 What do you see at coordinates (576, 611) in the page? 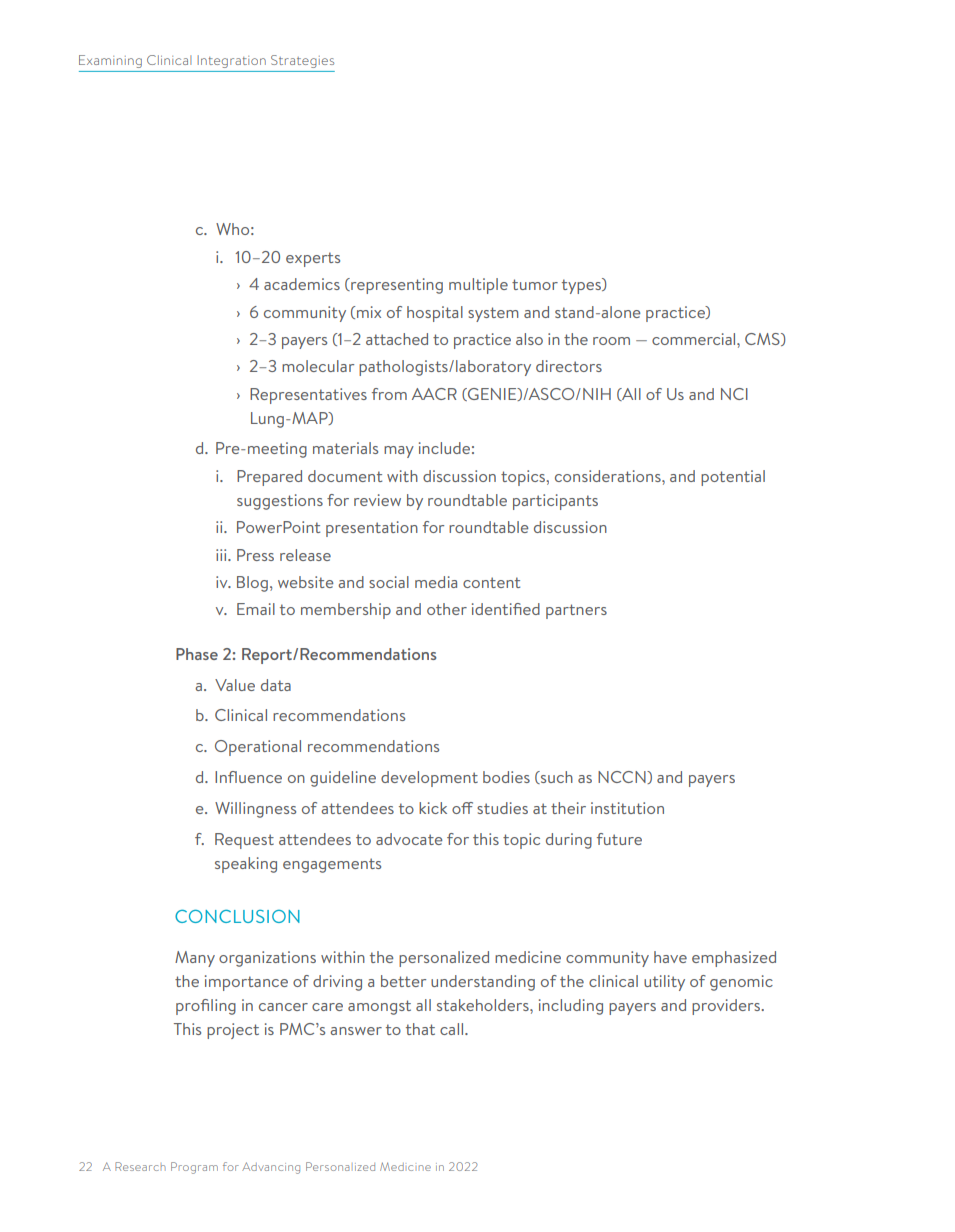
I see `partners` at bounding box center [576, 611].
